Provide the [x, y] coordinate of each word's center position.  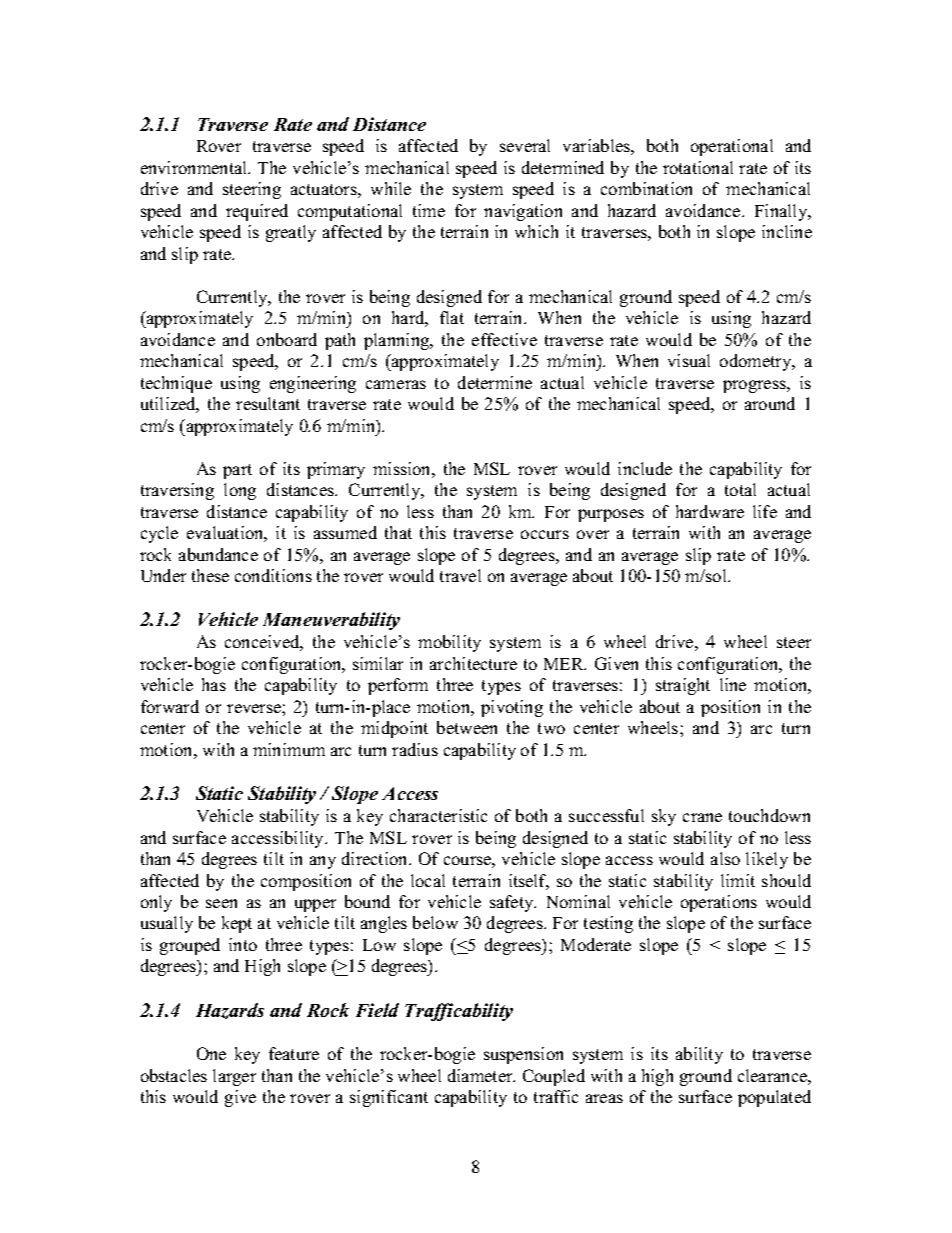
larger [234, 1077]
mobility [449, 643]
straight [683, 686]
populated [774, 1098]
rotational [698, 167]
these [210, 575]
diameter [481, 1075]
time [429, 210]
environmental [195, 167]
